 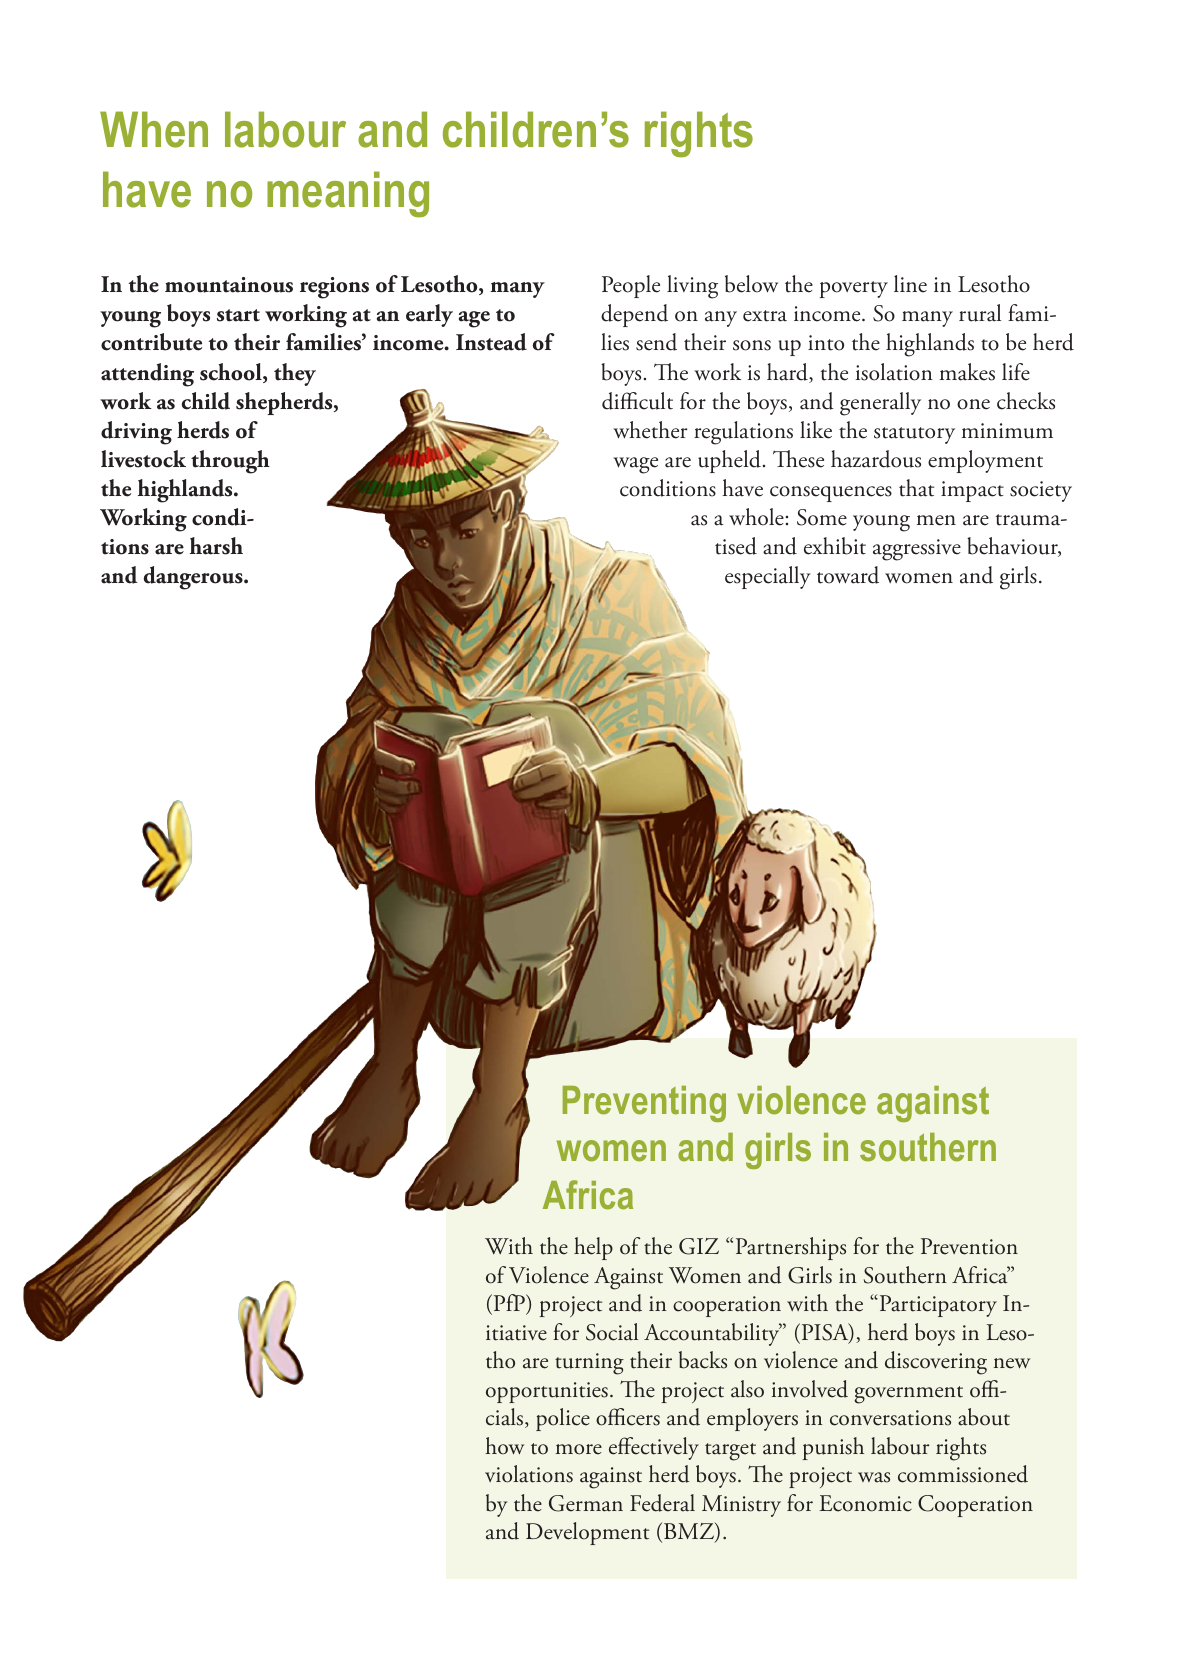 I want to click on German, so click(x=586, y=1503).
